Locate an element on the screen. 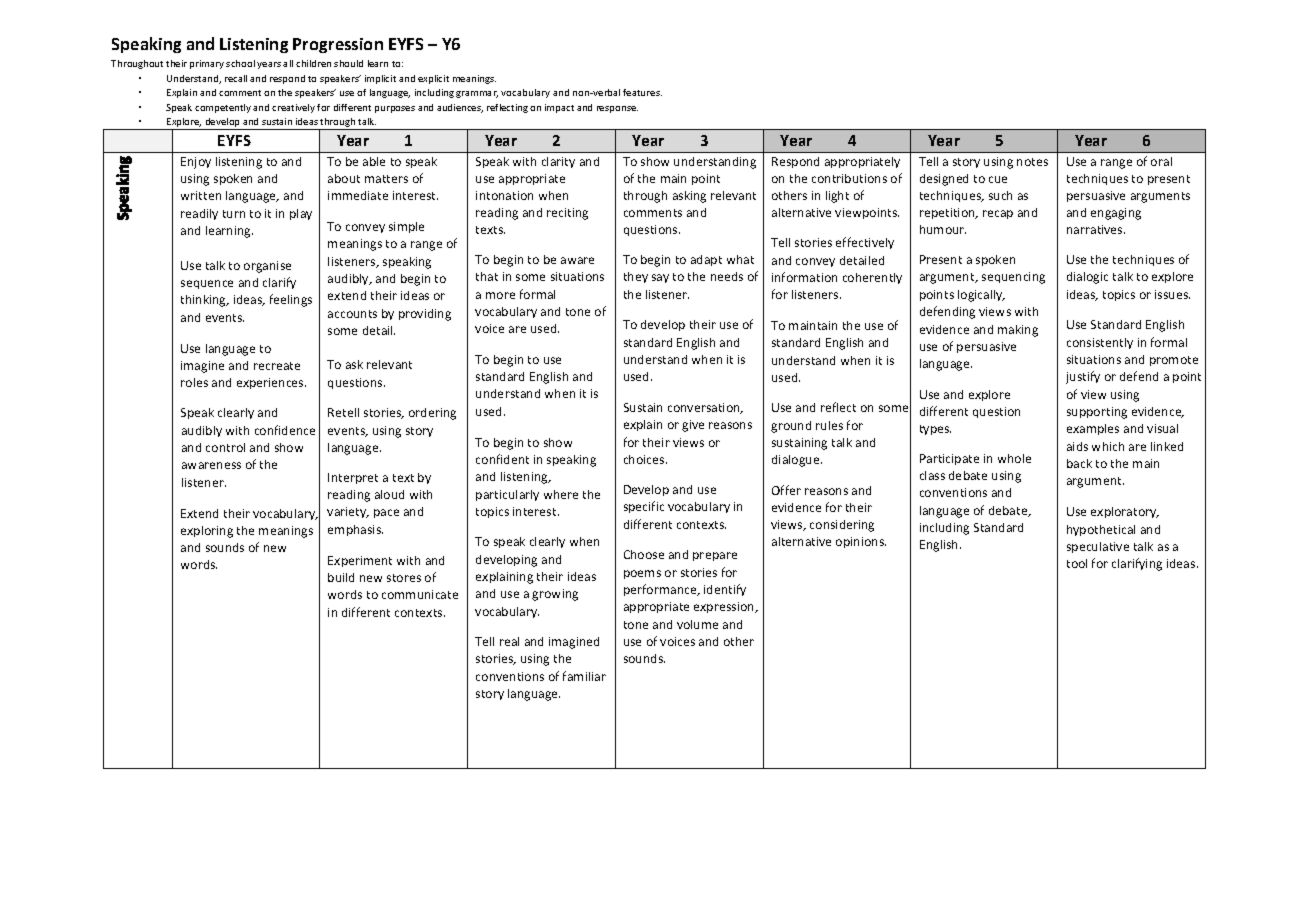 The image size is (1308, 924). children is located at coordinates (313, 63).
